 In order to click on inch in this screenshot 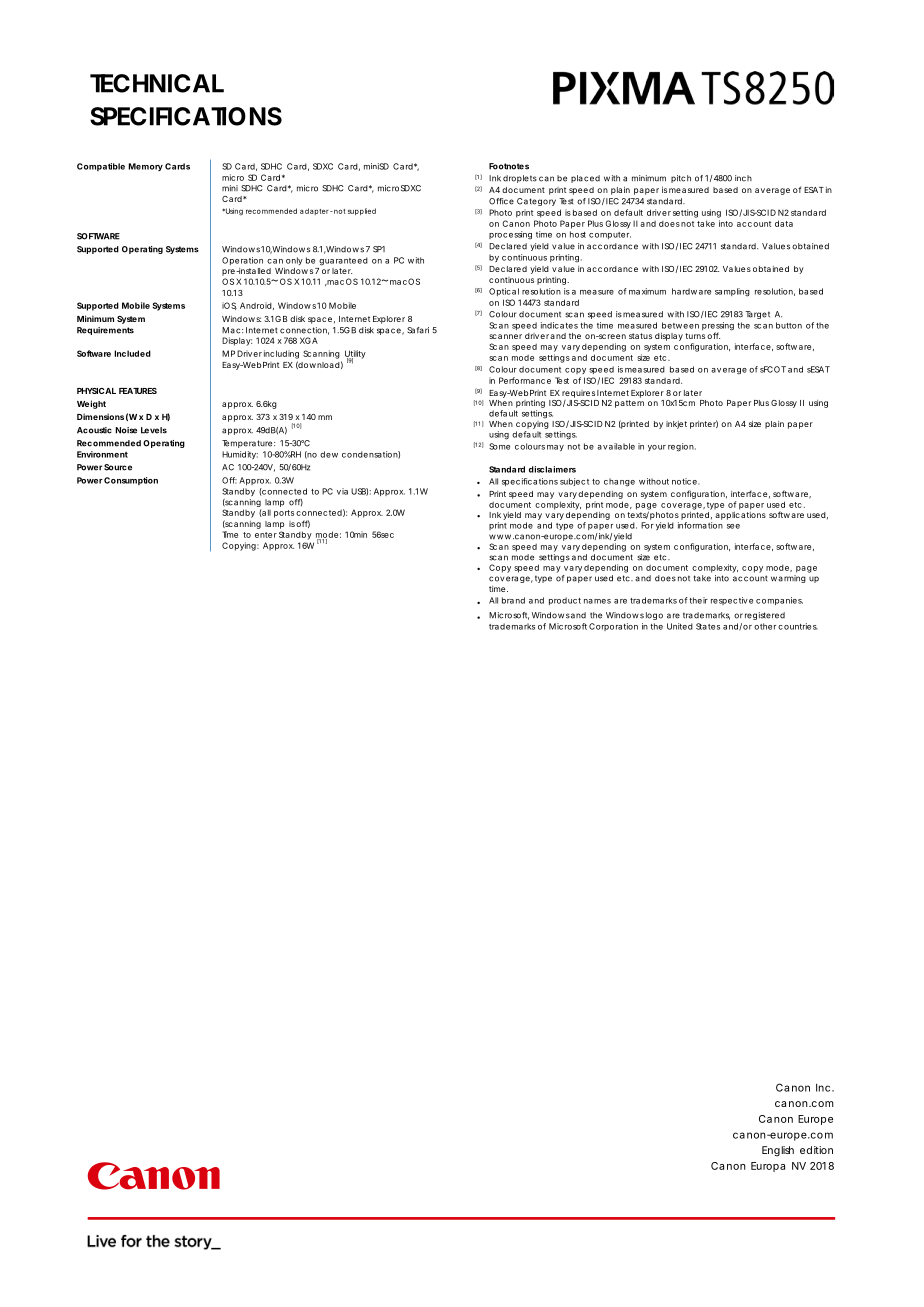, I will do `click(743, 178)`.
